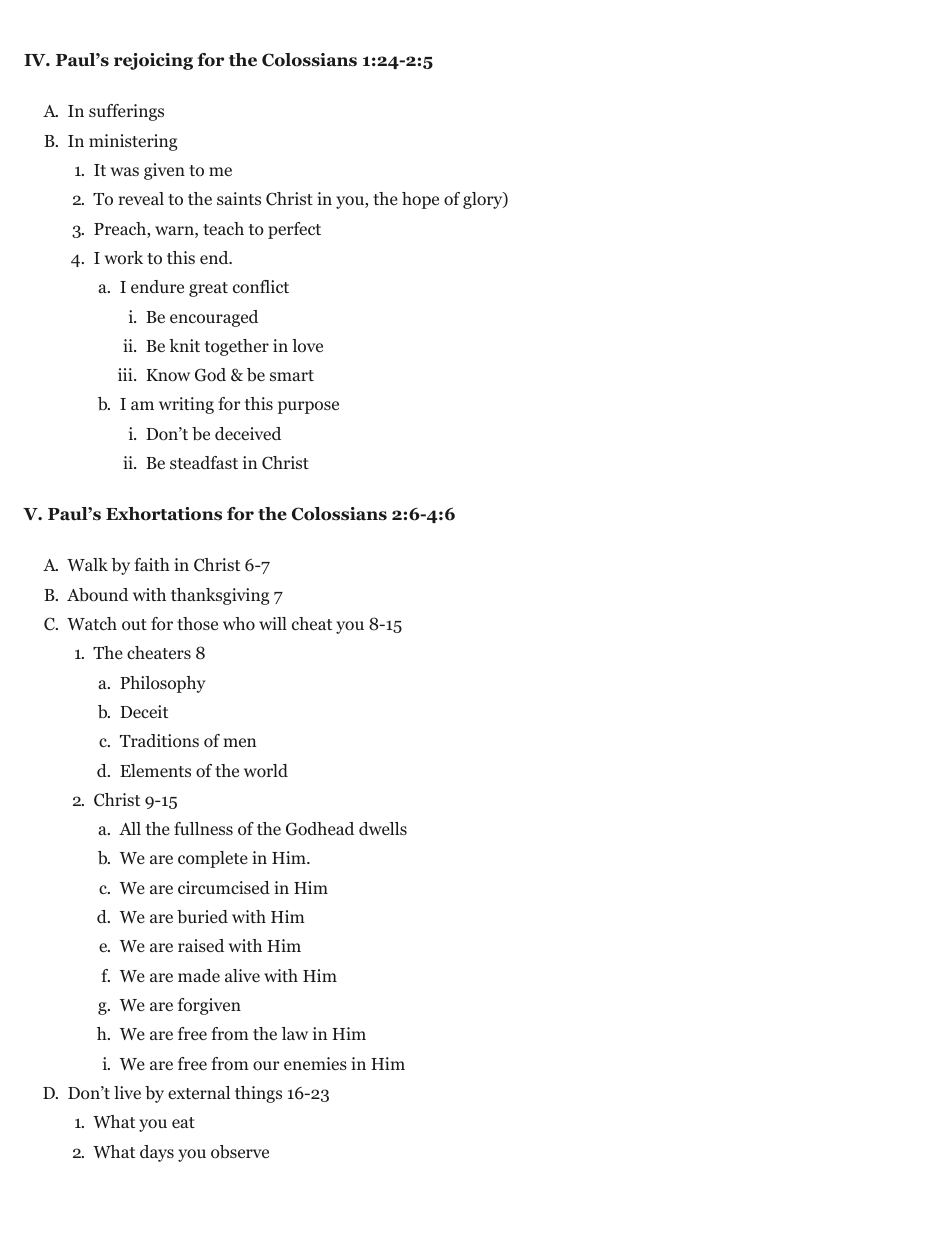 The height and width of the screenshot is (1233, 952). Describe the element at coordinates (134, 625) in the screenshot. I see `out` at that location.
